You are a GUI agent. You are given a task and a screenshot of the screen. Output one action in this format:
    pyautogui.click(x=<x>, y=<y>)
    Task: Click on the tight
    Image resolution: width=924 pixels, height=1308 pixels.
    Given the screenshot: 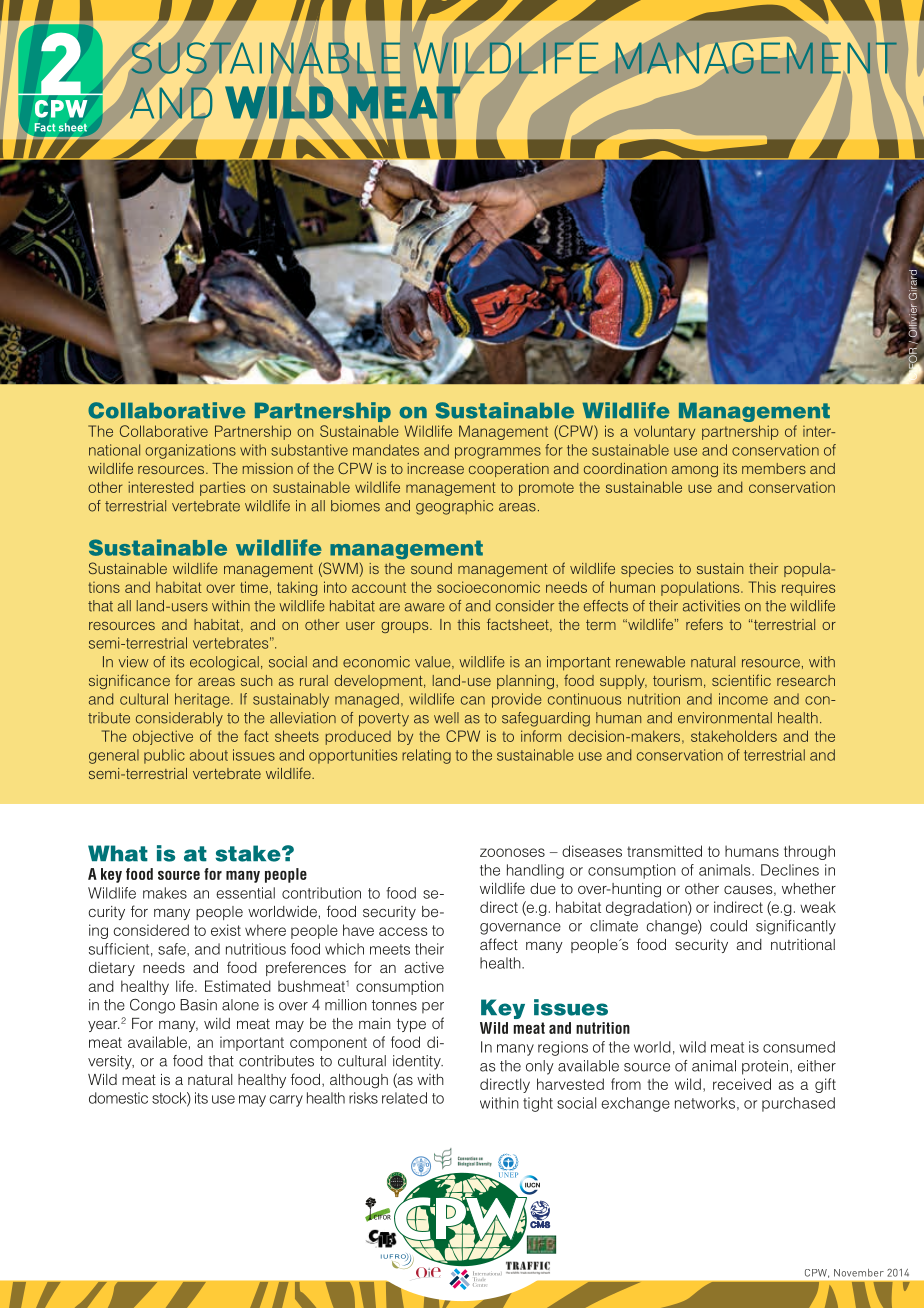 What is the action you would take?
    pyautogui.click(x=538, y=1104)
